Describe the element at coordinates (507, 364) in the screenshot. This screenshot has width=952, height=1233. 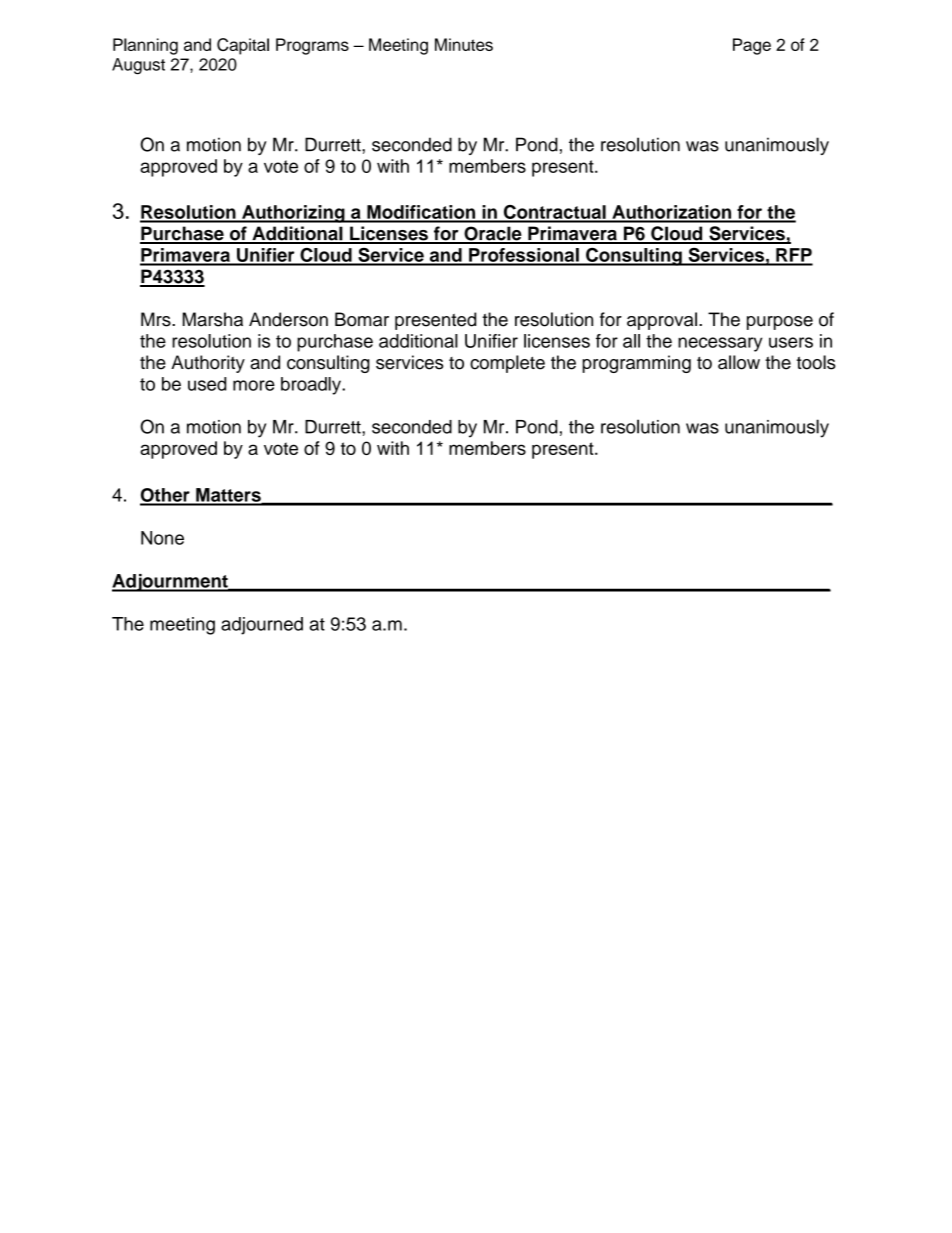
I see `complete` at that location.
